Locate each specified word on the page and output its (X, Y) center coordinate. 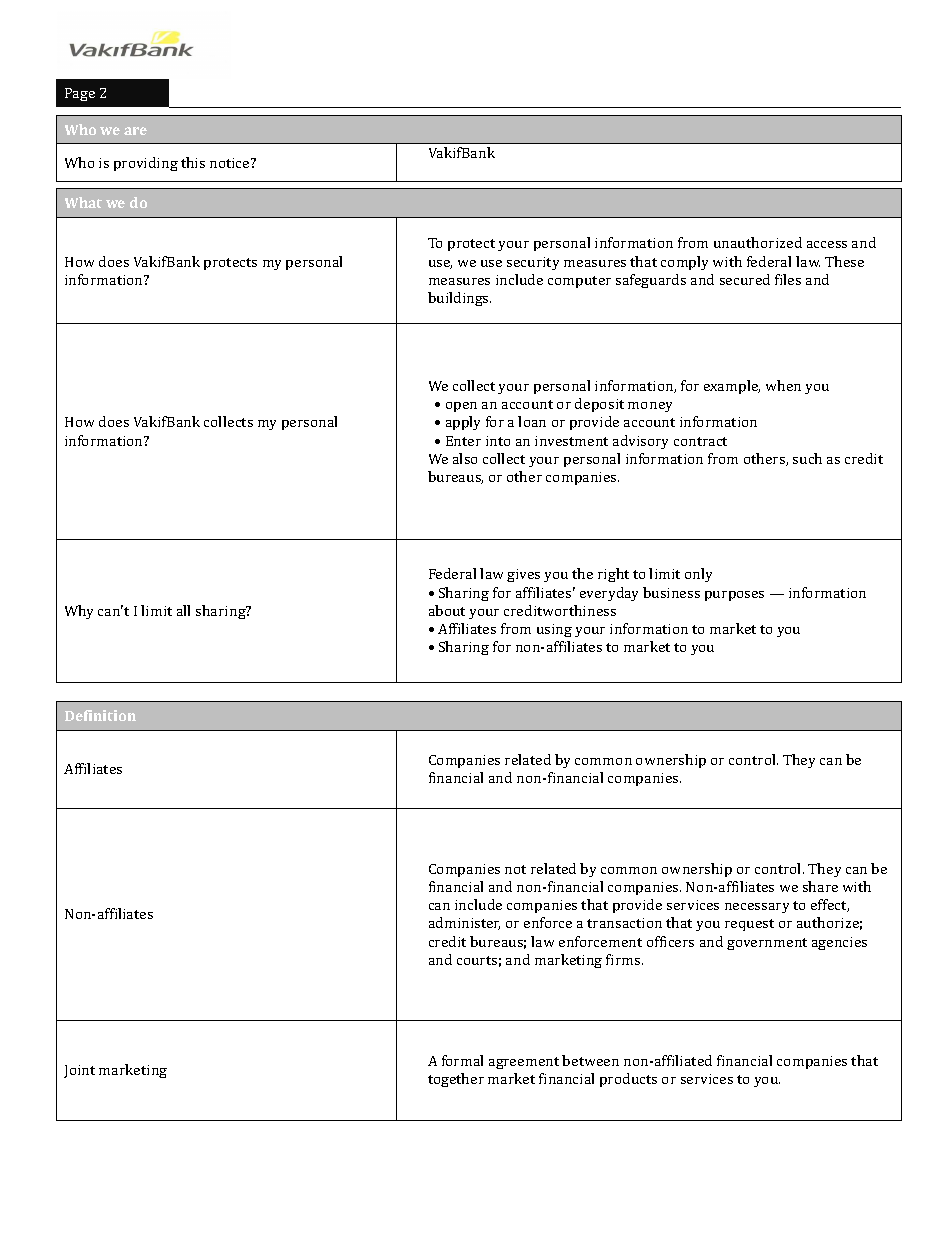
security (533, 263)
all (183, 610)
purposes (734, 596)
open (461, 407)
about (447, 610)
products (628, 1080)
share (820, 886)
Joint (79, 1071)
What (83, 202)
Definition (100, 715)
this (193, 162)
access (827, 244)
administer (464, 923)
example (732, 387)
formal (462, 1060)
